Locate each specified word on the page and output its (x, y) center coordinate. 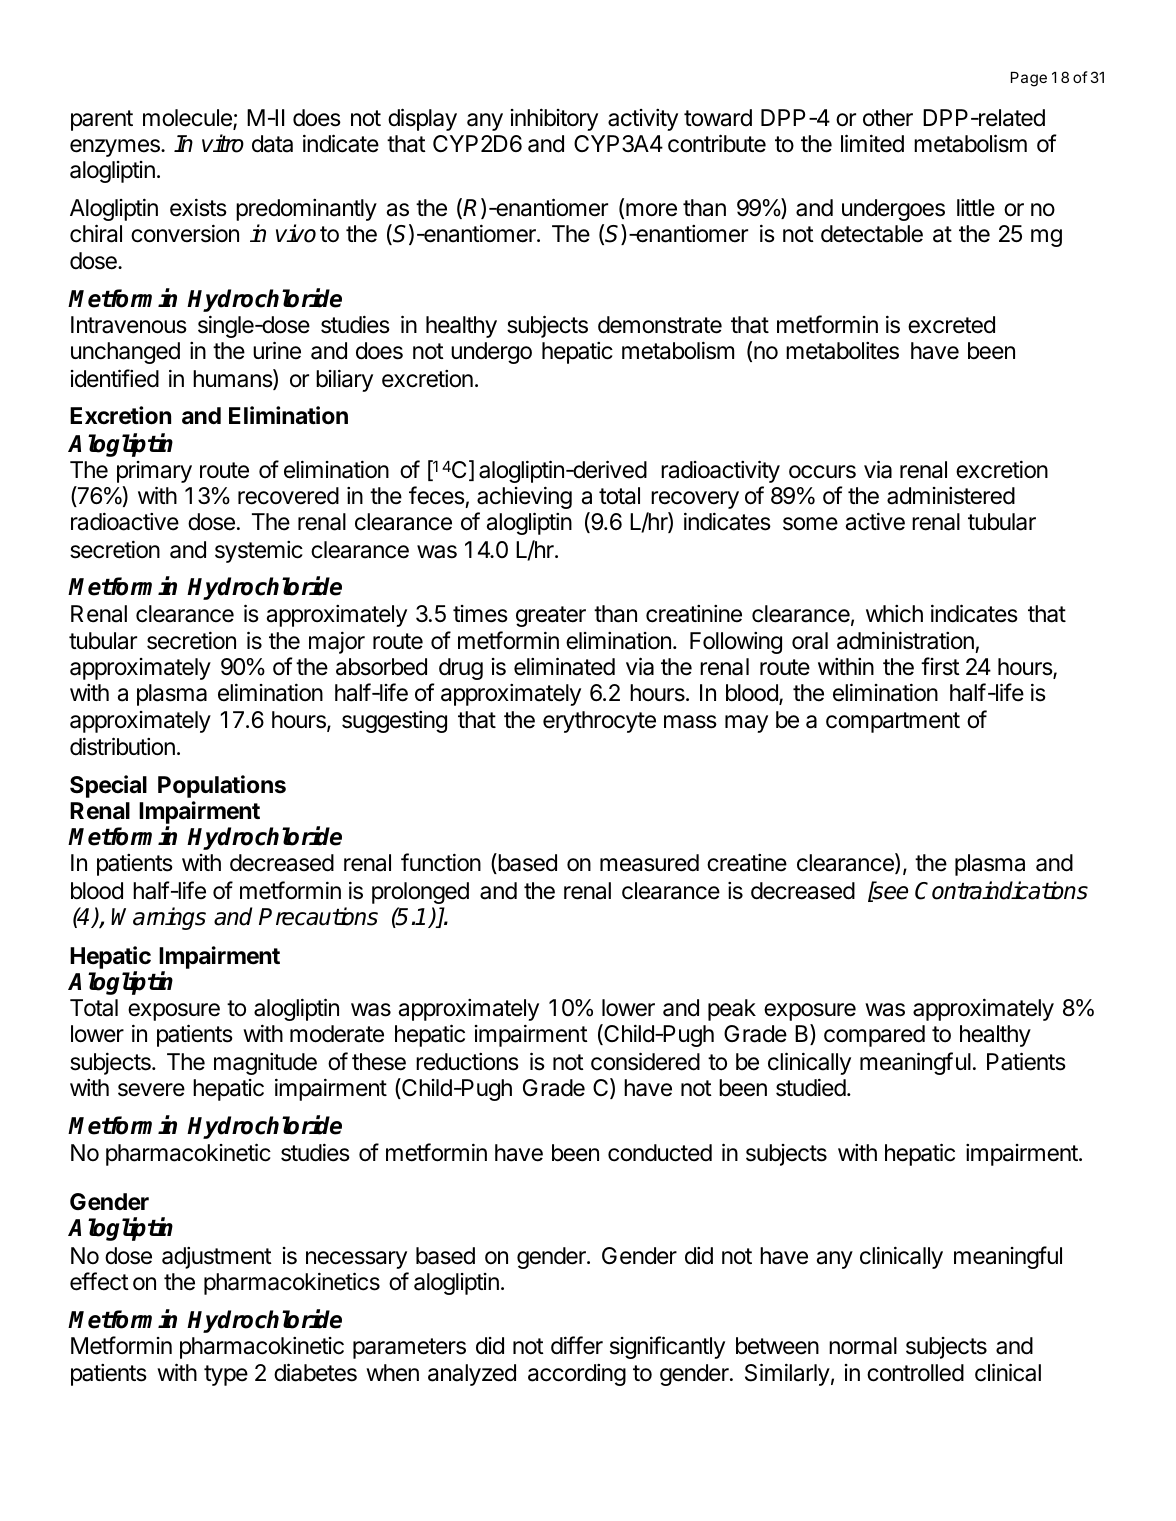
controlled (915, 1373)
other (888, 118)
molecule (188, 119)
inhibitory (554, 119)
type (226, 1375)
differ (577, 1345)
